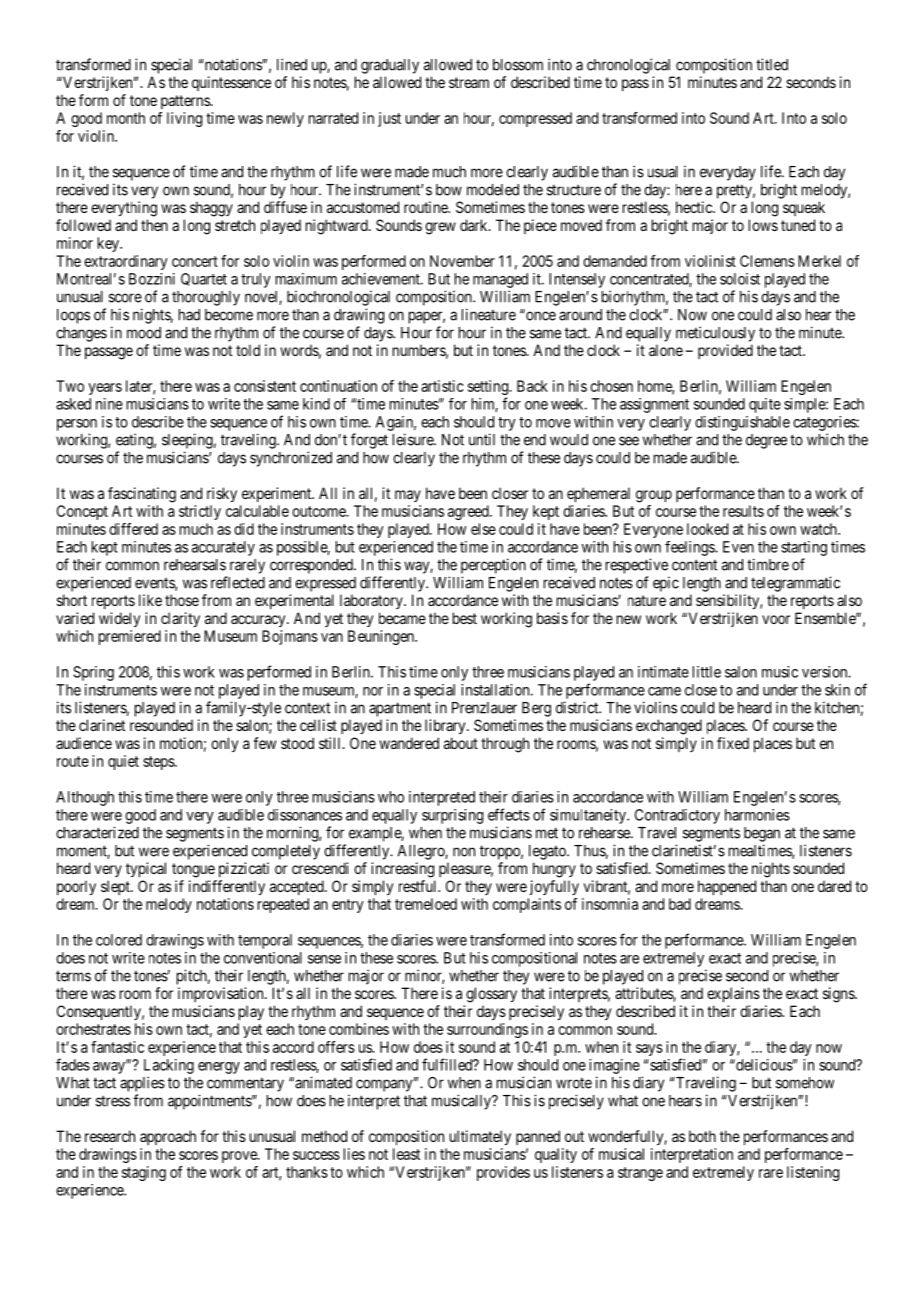  Describe the element at coordinates (772, 64) in the screenshot. I see `titled` at that location.
